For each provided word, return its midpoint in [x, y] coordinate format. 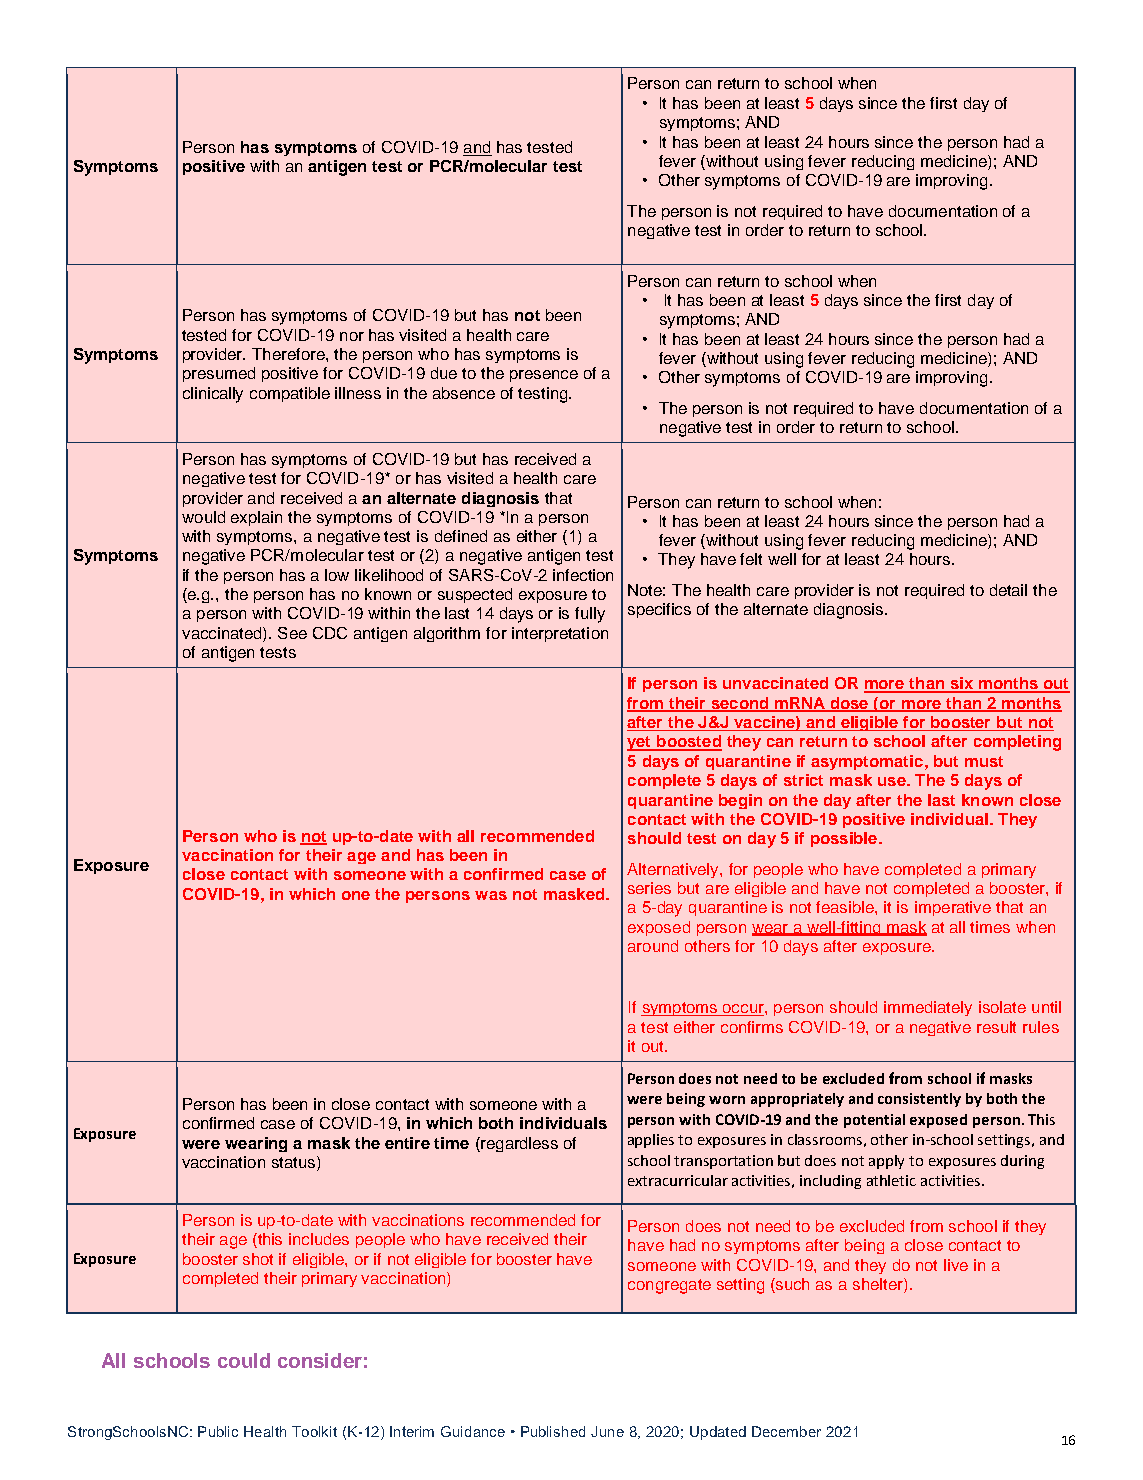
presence [544, 376]
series [649, 888]
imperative [953, 908]
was [491, 895]
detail [1008, 590]
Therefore [289, 354]
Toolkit [314, 1431]
